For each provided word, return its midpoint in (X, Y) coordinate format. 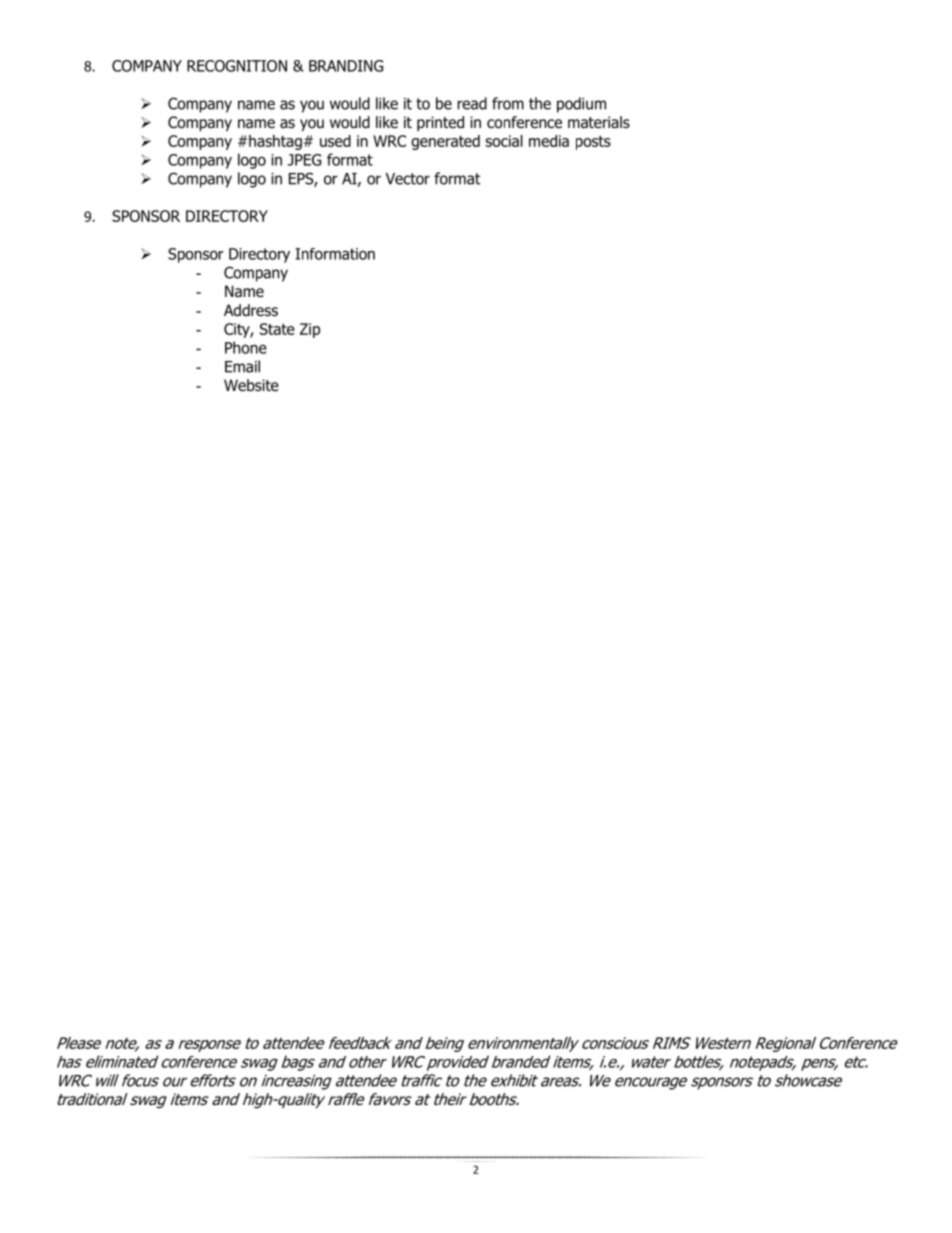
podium (581, 105)
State (277, 329)
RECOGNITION (237, 66)
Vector (408, 179)
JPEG (304, 160)
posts (593, 143)
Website (251, 385)
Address (251, 310)
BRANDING (346, 66)
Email (242, 366)
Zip (310, 330)
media (549, 141)
